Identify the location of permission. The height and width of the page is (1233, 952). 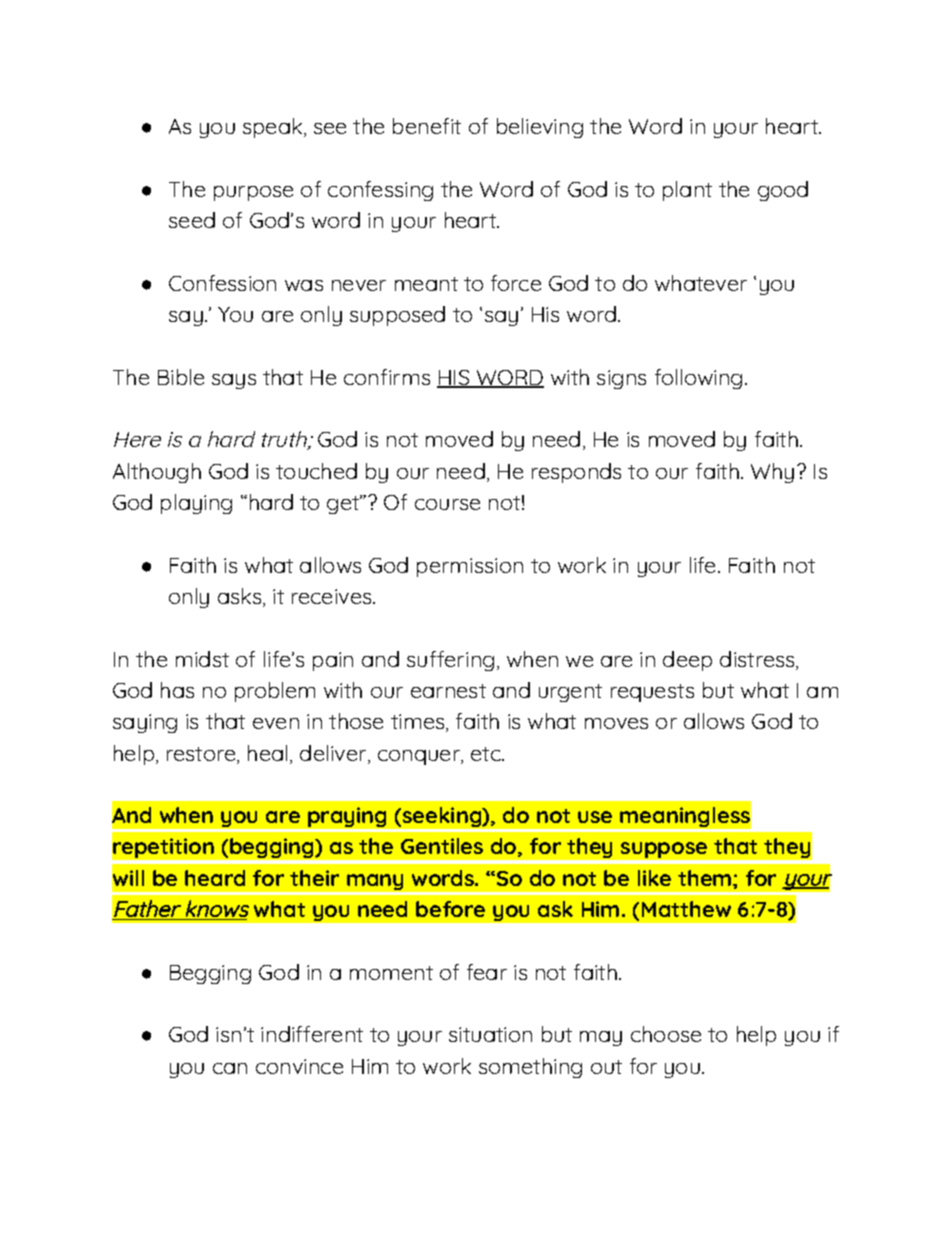
(470, 567).
